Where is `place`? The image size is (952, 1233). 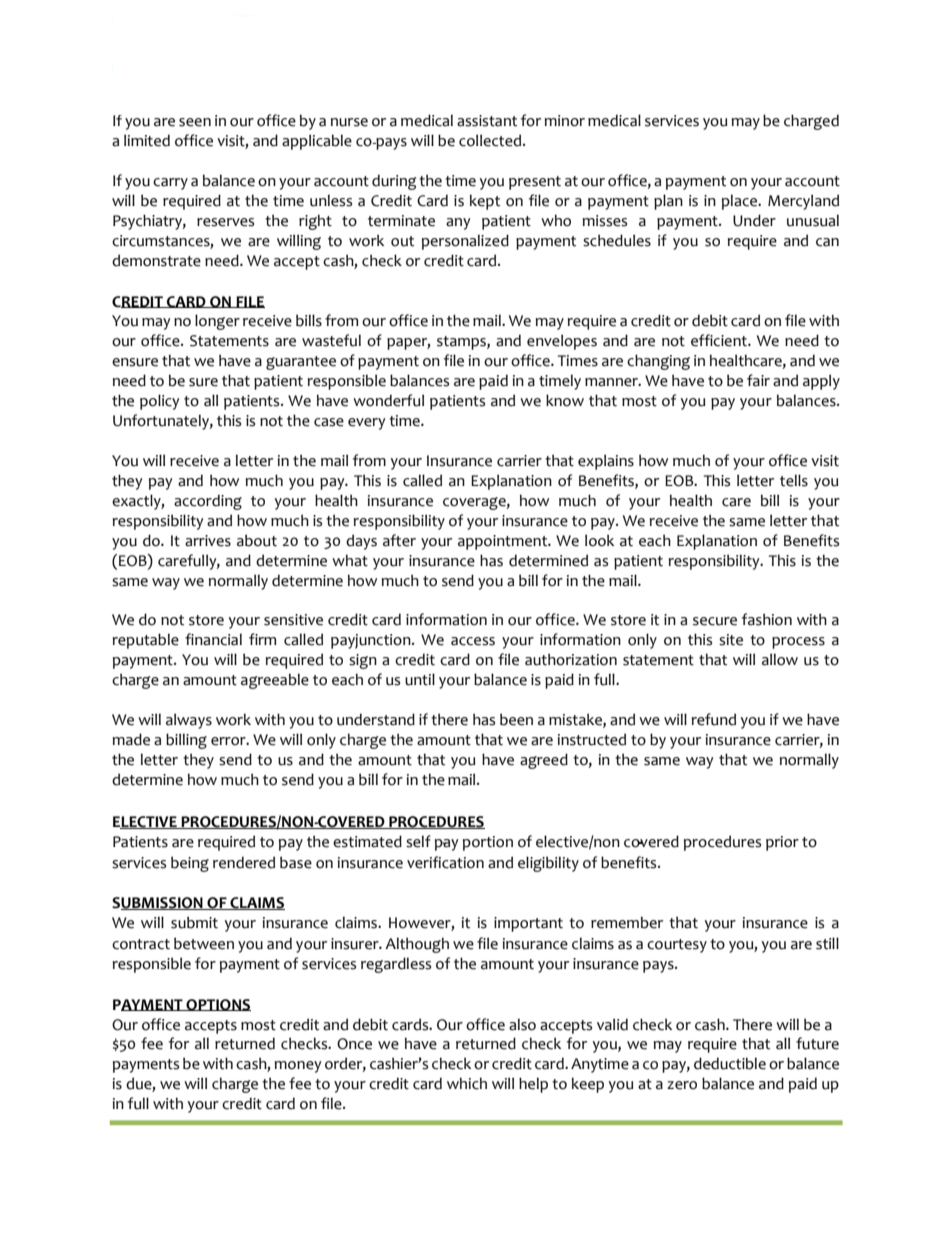
place is located at coordinates (741, 202).
